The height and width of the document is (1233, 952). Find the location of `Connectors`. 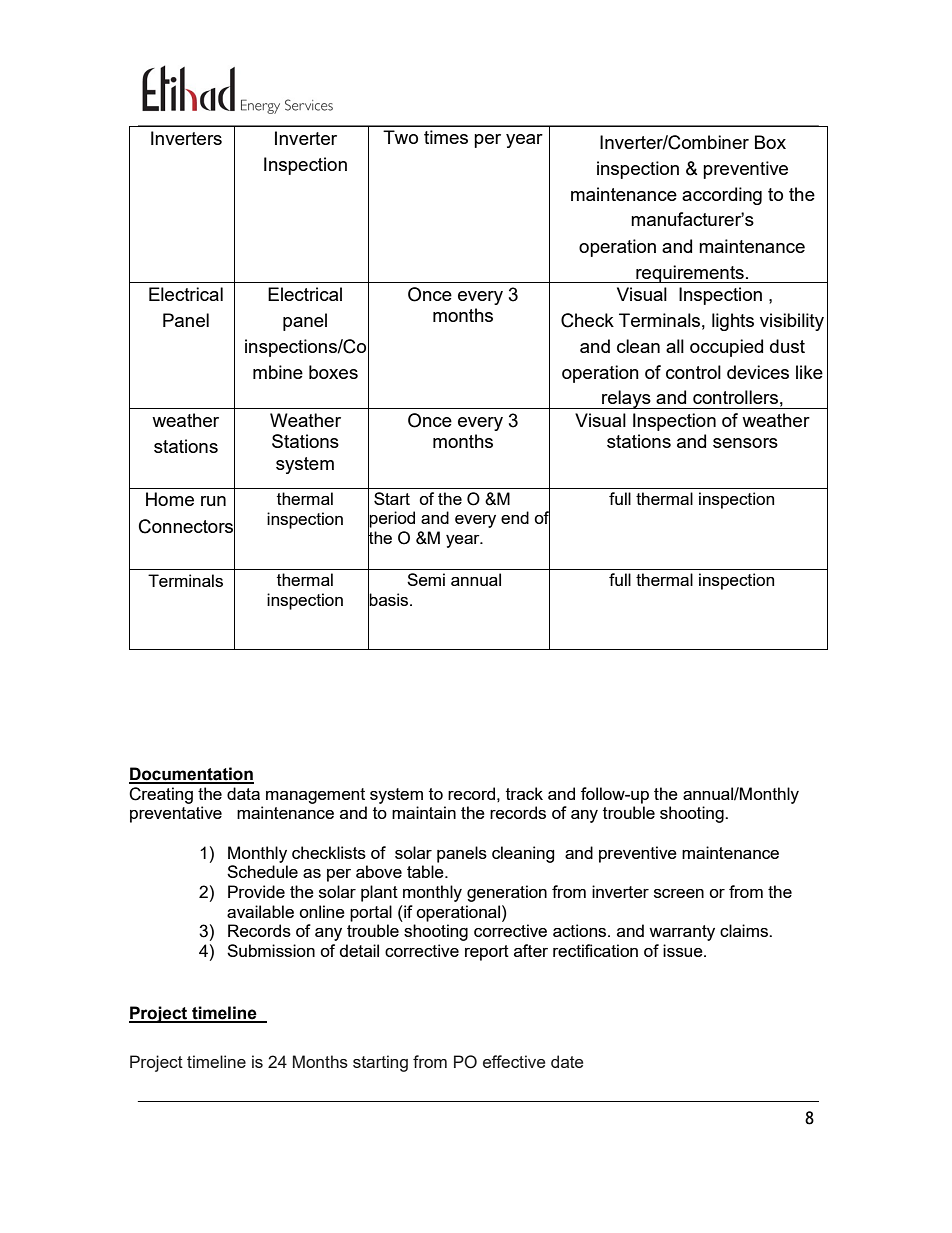

Connectors is located at coordinates (187, 526).
